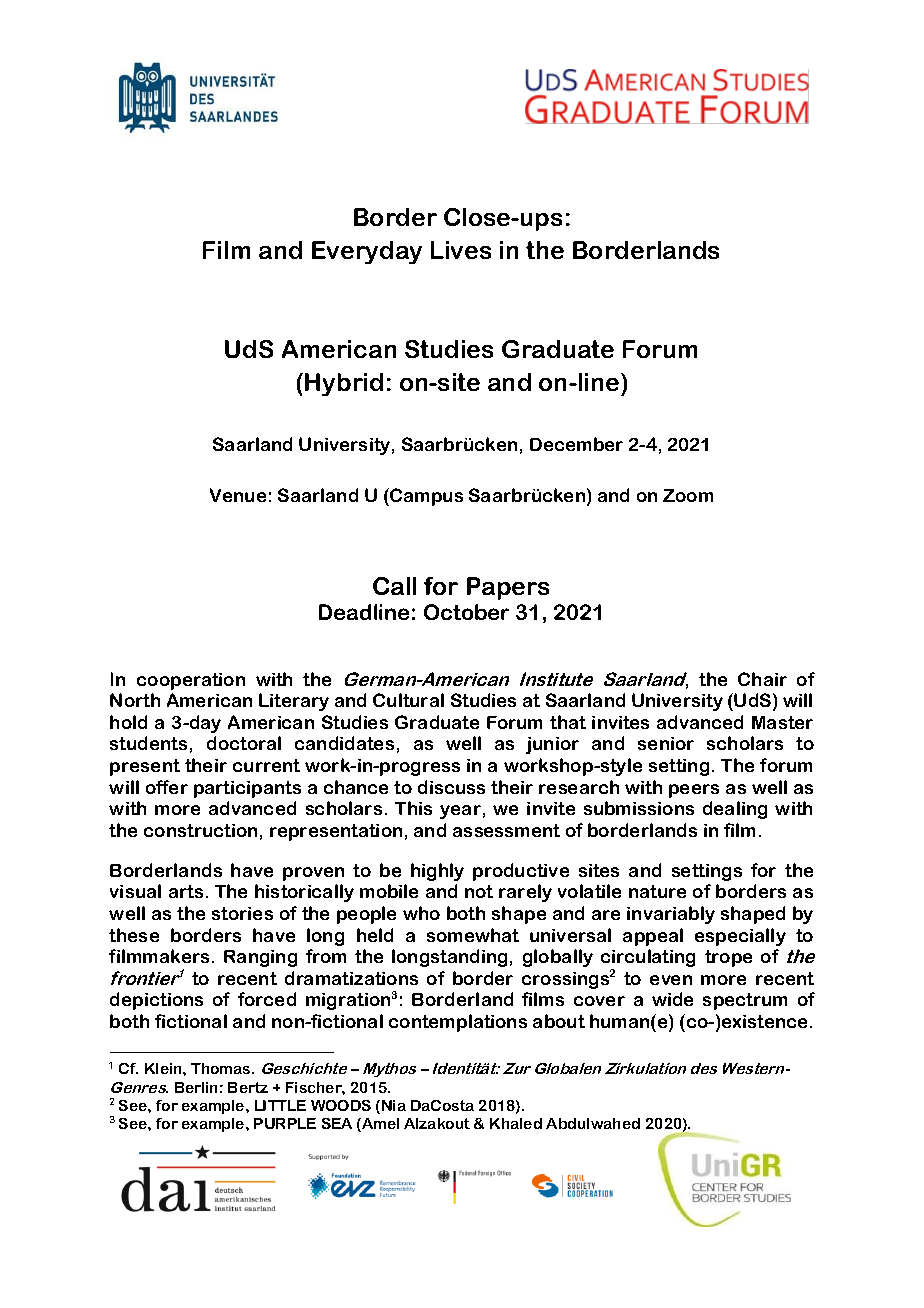 The height and width of the screenshot is (1308, 924). Describe the element at coordinates (762, 679) in the screenshot. I see `Chair` at that location.
